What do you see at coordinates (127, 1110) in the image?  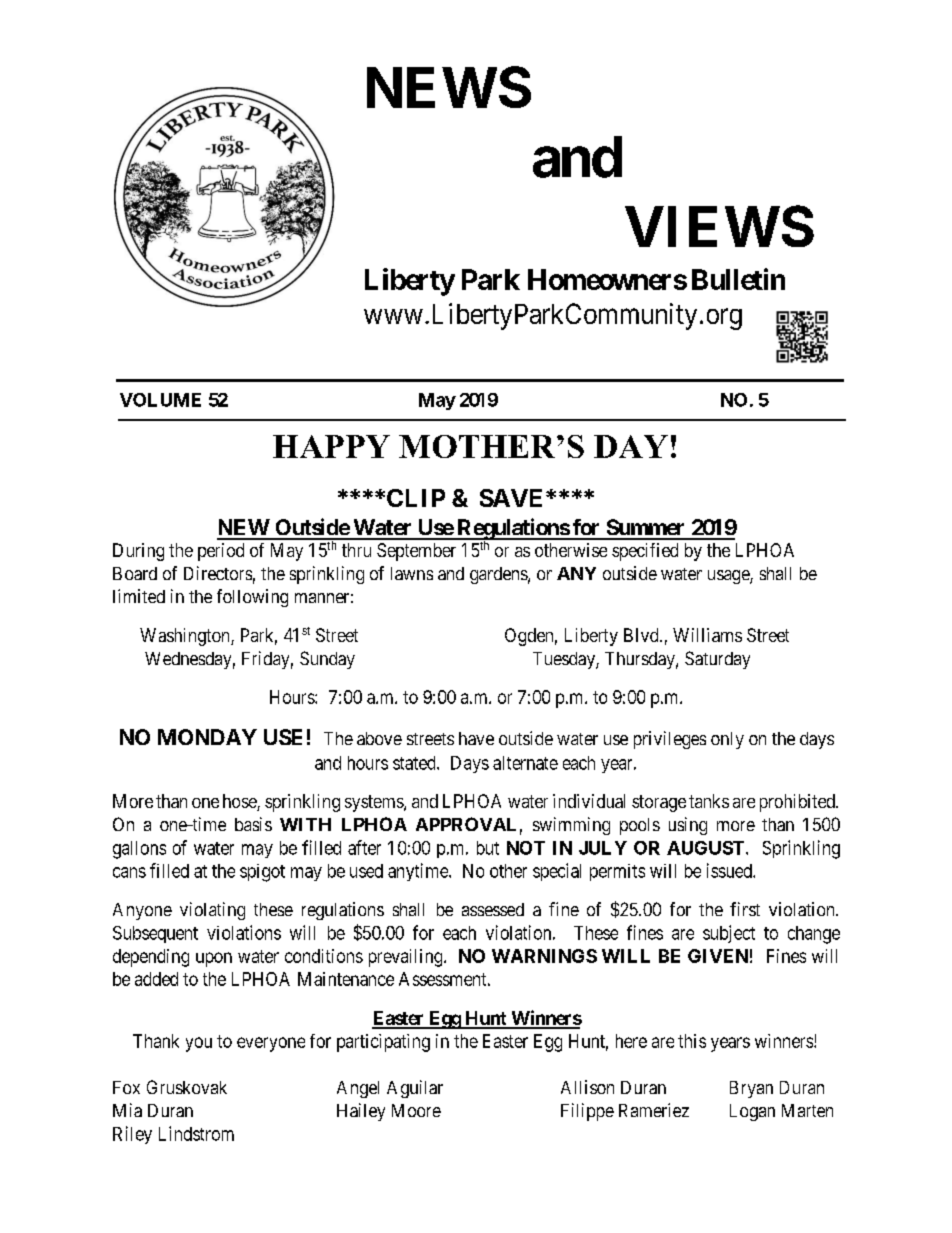 I see `Mia` at bounding box center [127, 1110].
